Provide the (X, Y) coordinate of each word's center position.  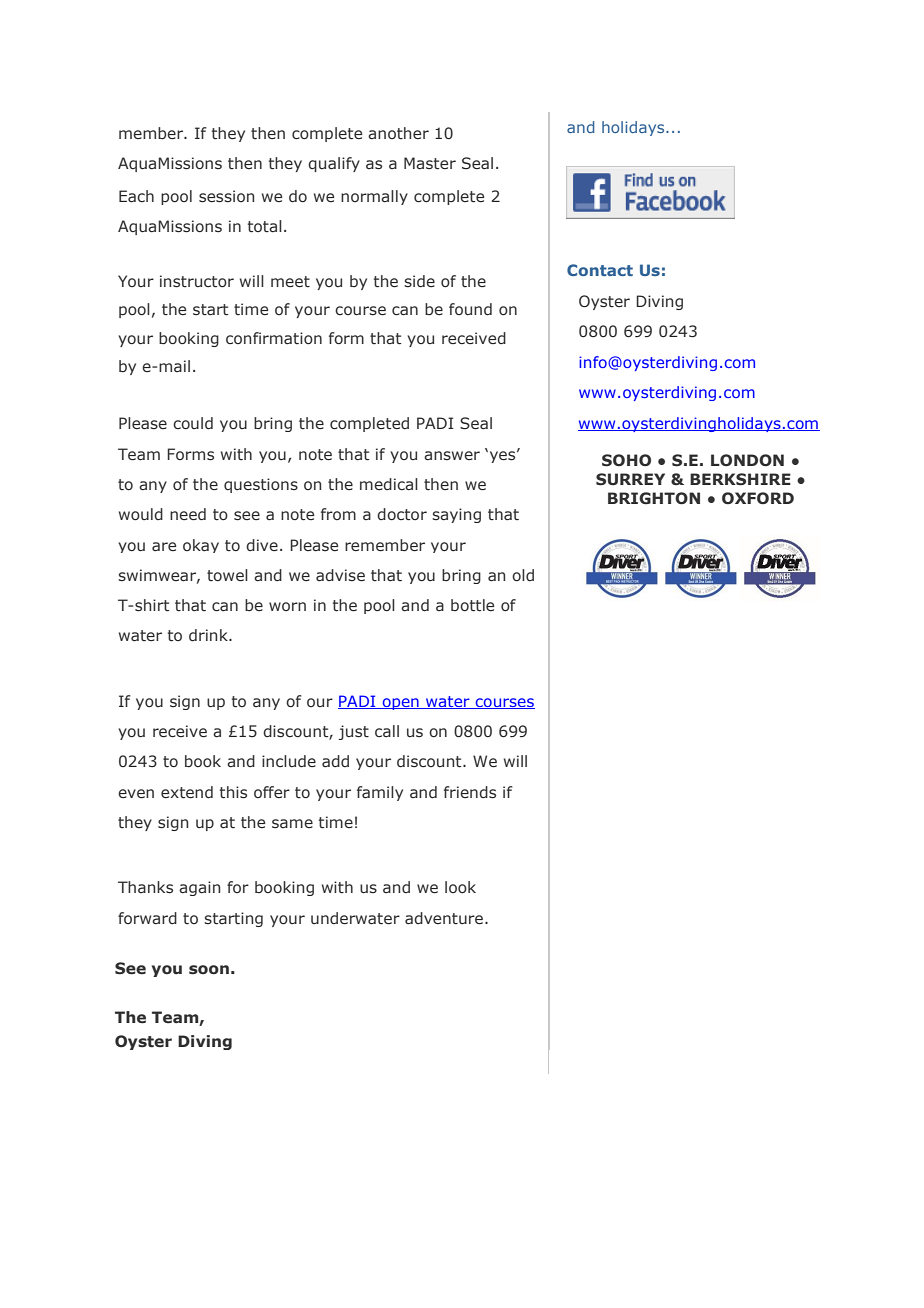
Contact (600, 270)
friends (470, 792)
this (233, 792)
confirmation (274, 338)
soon (209, 970)
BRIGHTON (654, 498)
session (226, 196)
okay (201, 546)
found (470, 309)
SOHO (626, 460)
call (387, 731)
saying (456, 515)
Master (430, 163)
